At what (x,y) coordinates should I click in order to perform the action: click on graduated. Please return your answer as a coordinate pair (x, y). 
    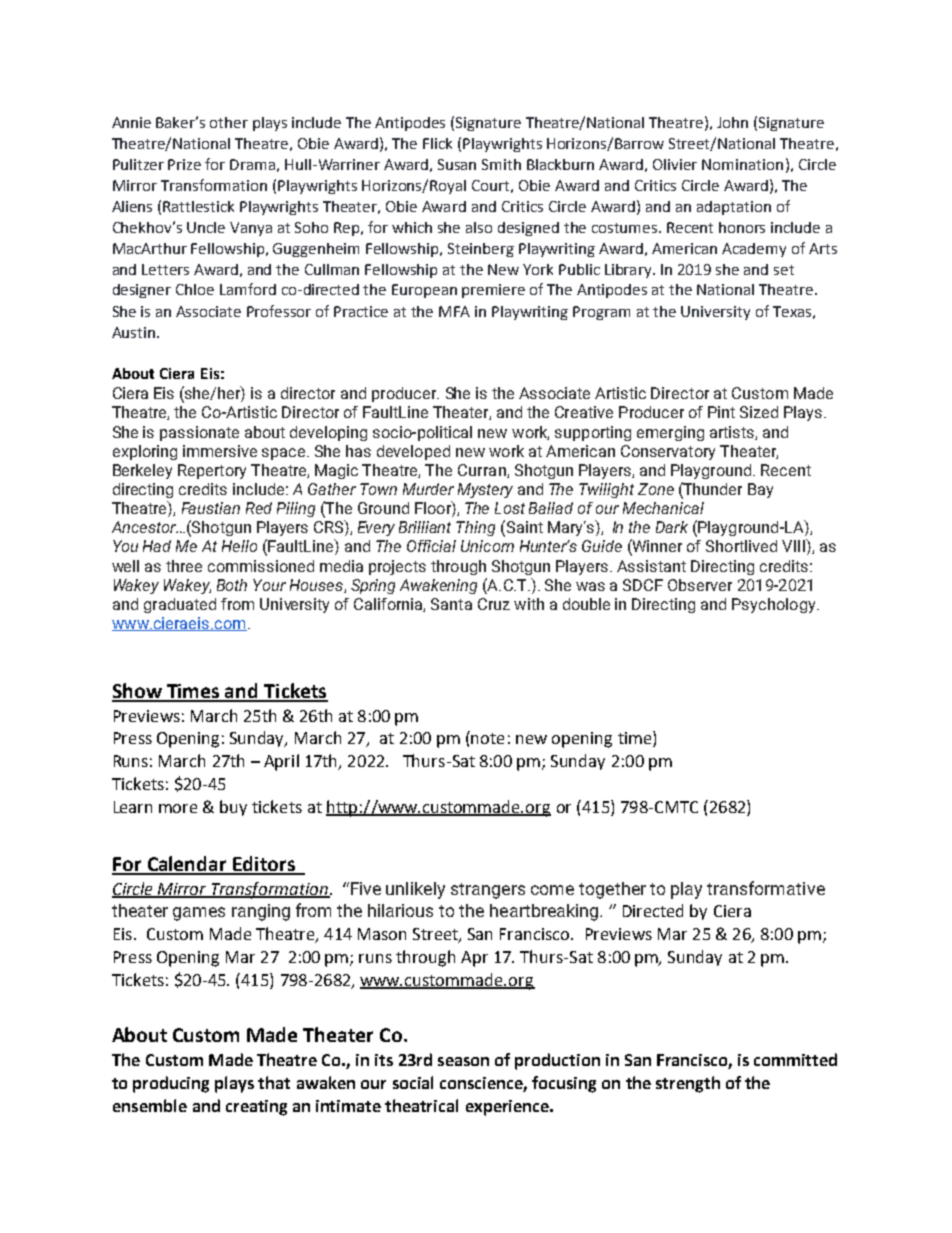
    Looking at the image, I should click on (180, 605).
